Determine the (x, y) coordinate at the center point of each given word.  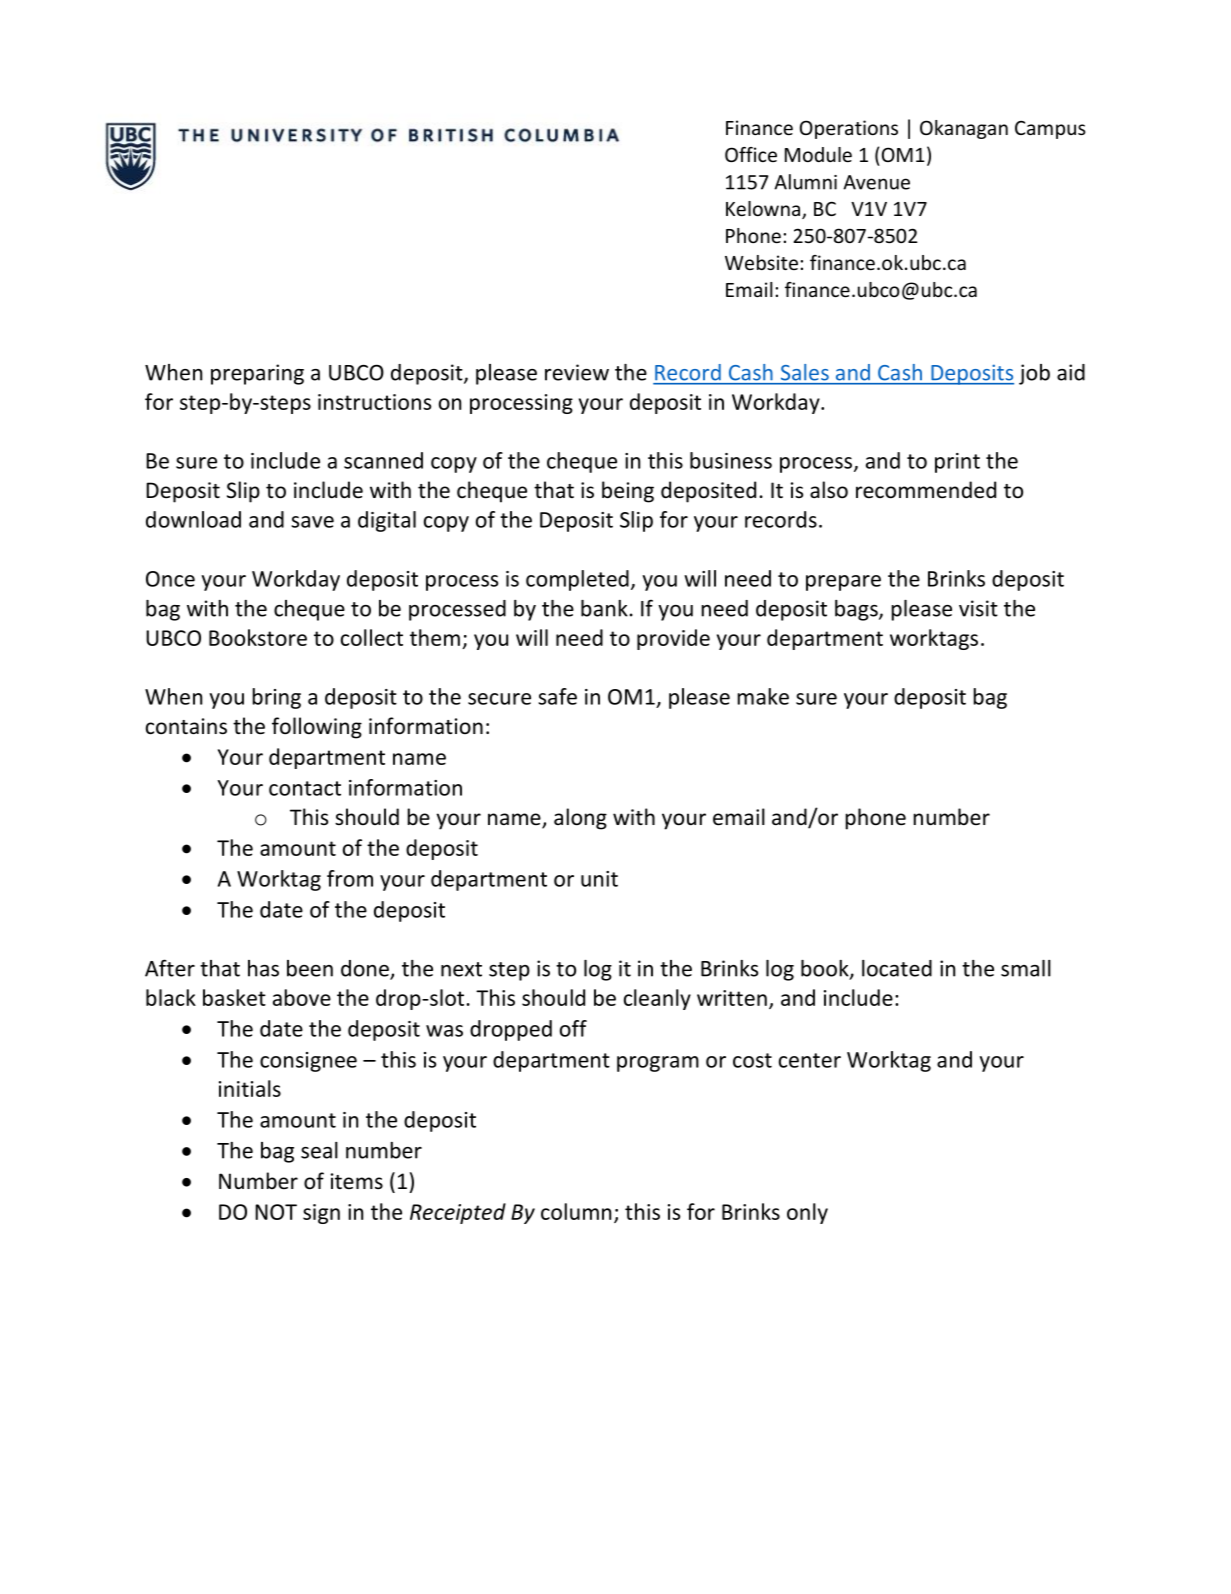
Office (751, 154)
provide (673, 639)
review (577, 372)
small (1026, 968)
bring (276, 698)
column (576, 1211)
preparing (257, 374)
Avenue (876, 182)
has (263, 968)
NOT (276, 1212)
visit (978, 608)
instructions (374, 402)
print (957, 463)
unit (599, 879)
